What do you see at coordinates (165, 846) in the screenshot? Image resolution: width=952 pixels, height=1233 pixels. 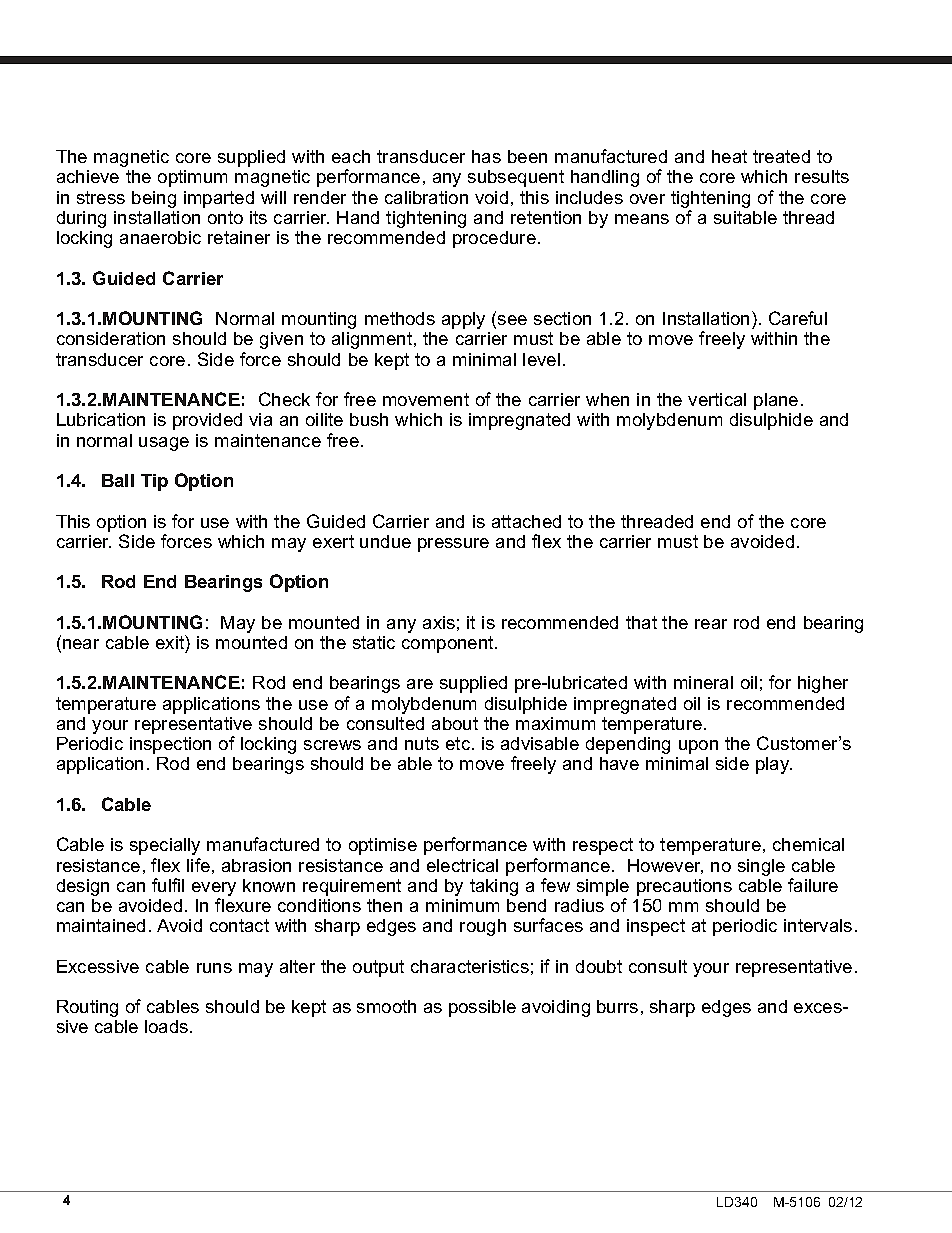 I see `specially` at bounding box center [165, 846].
